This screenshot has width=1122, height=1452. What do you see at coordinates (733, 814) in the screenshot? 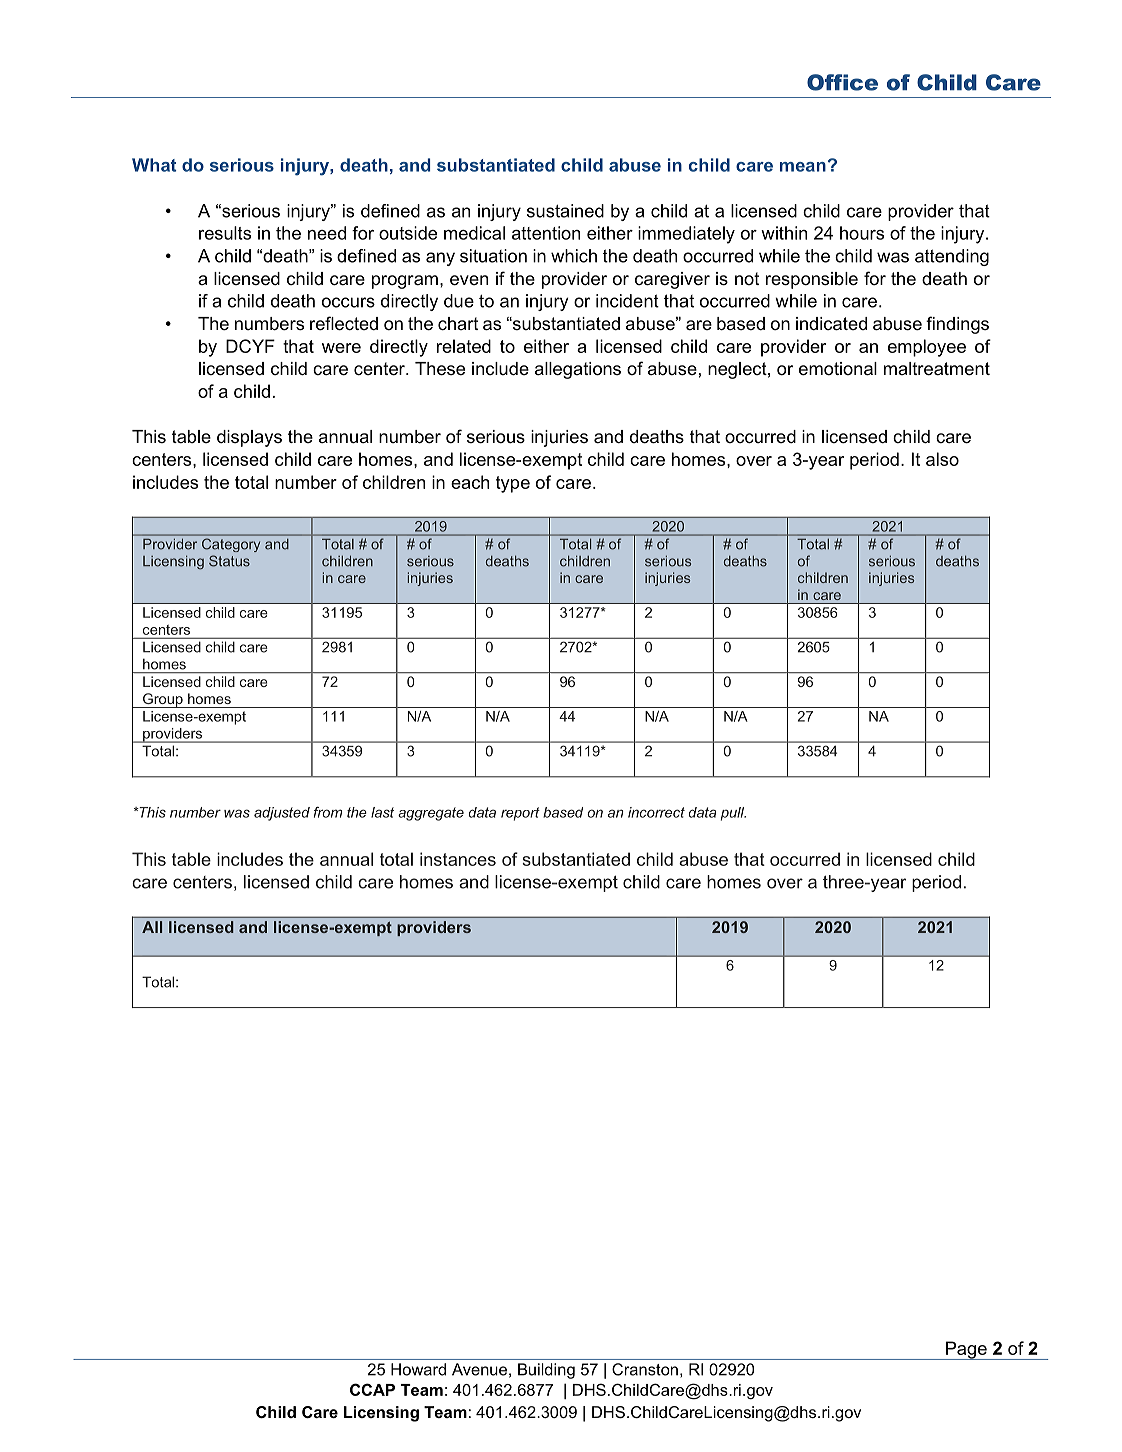
I see `pull` at bounding box center [733, 814].
